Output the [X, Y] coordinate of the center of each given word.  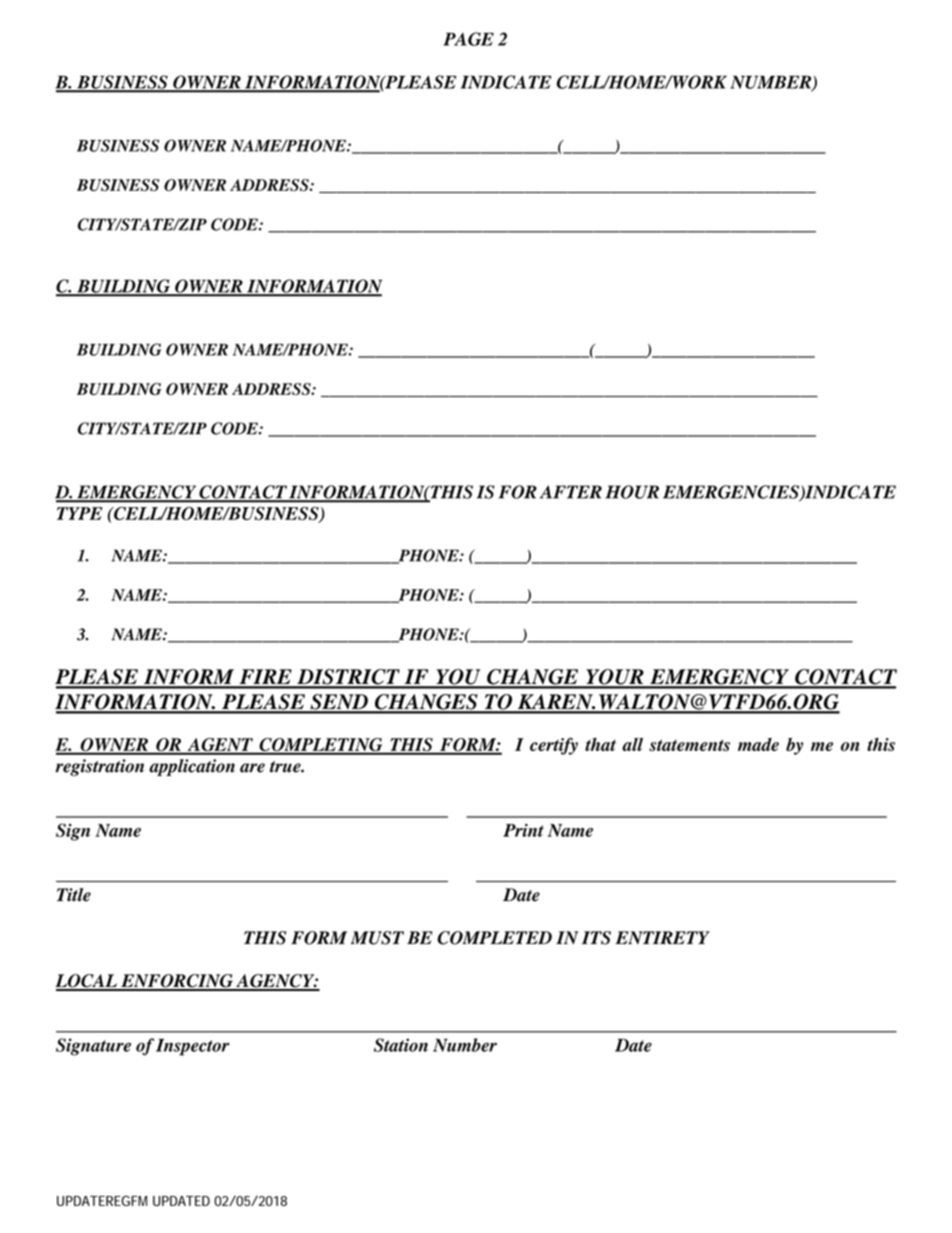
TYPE [80, 513]
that [600, 744]
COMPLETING [321, 746]
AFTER [571, 492]
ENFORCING [177, 982]
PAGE [468, 39]
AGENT [220, 746]
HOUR [632, 492]
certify [554, 746]
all [632, 744]
